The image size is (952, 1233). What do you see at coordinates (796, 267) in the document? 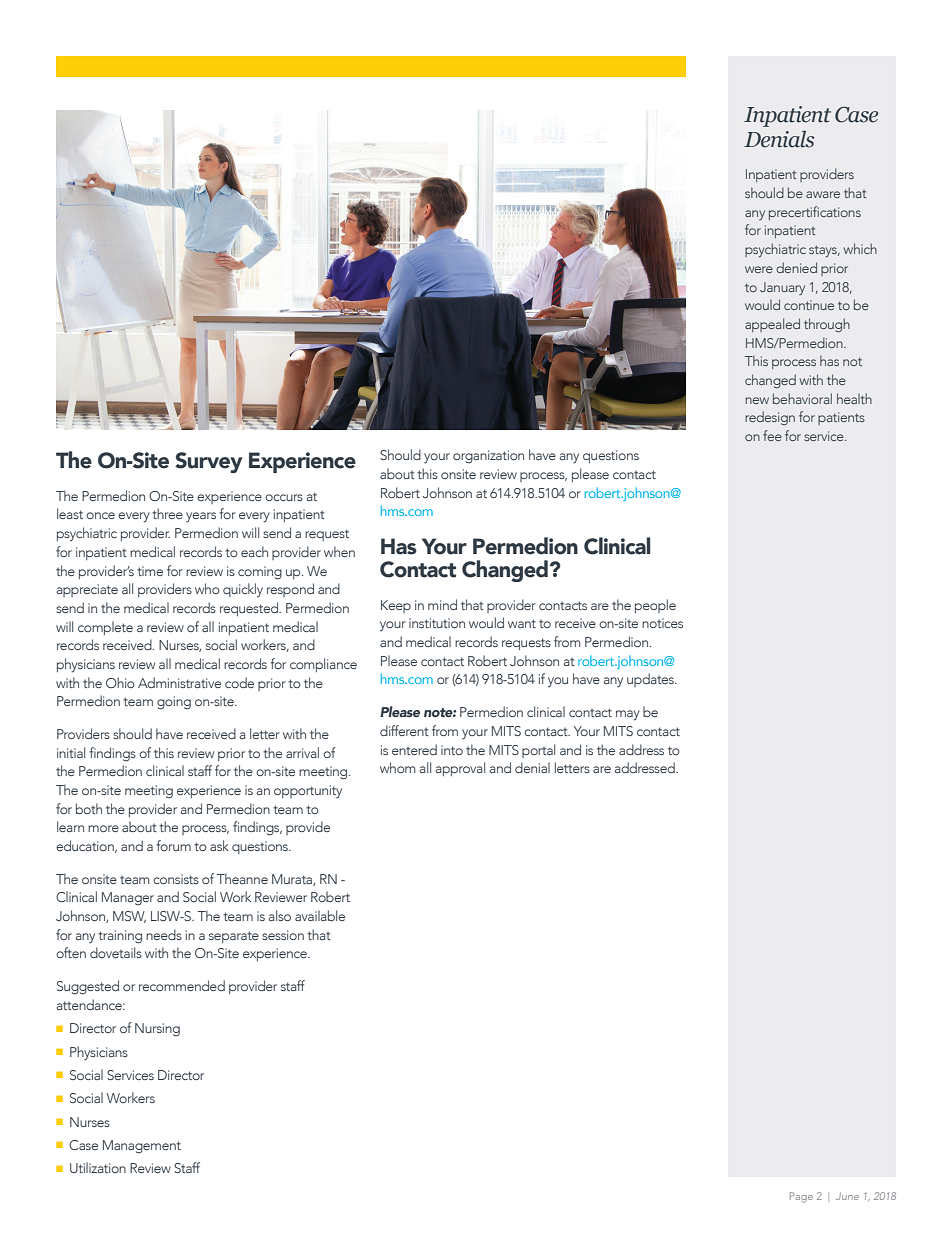
I see `denied` at bounding box center [796, 267].
